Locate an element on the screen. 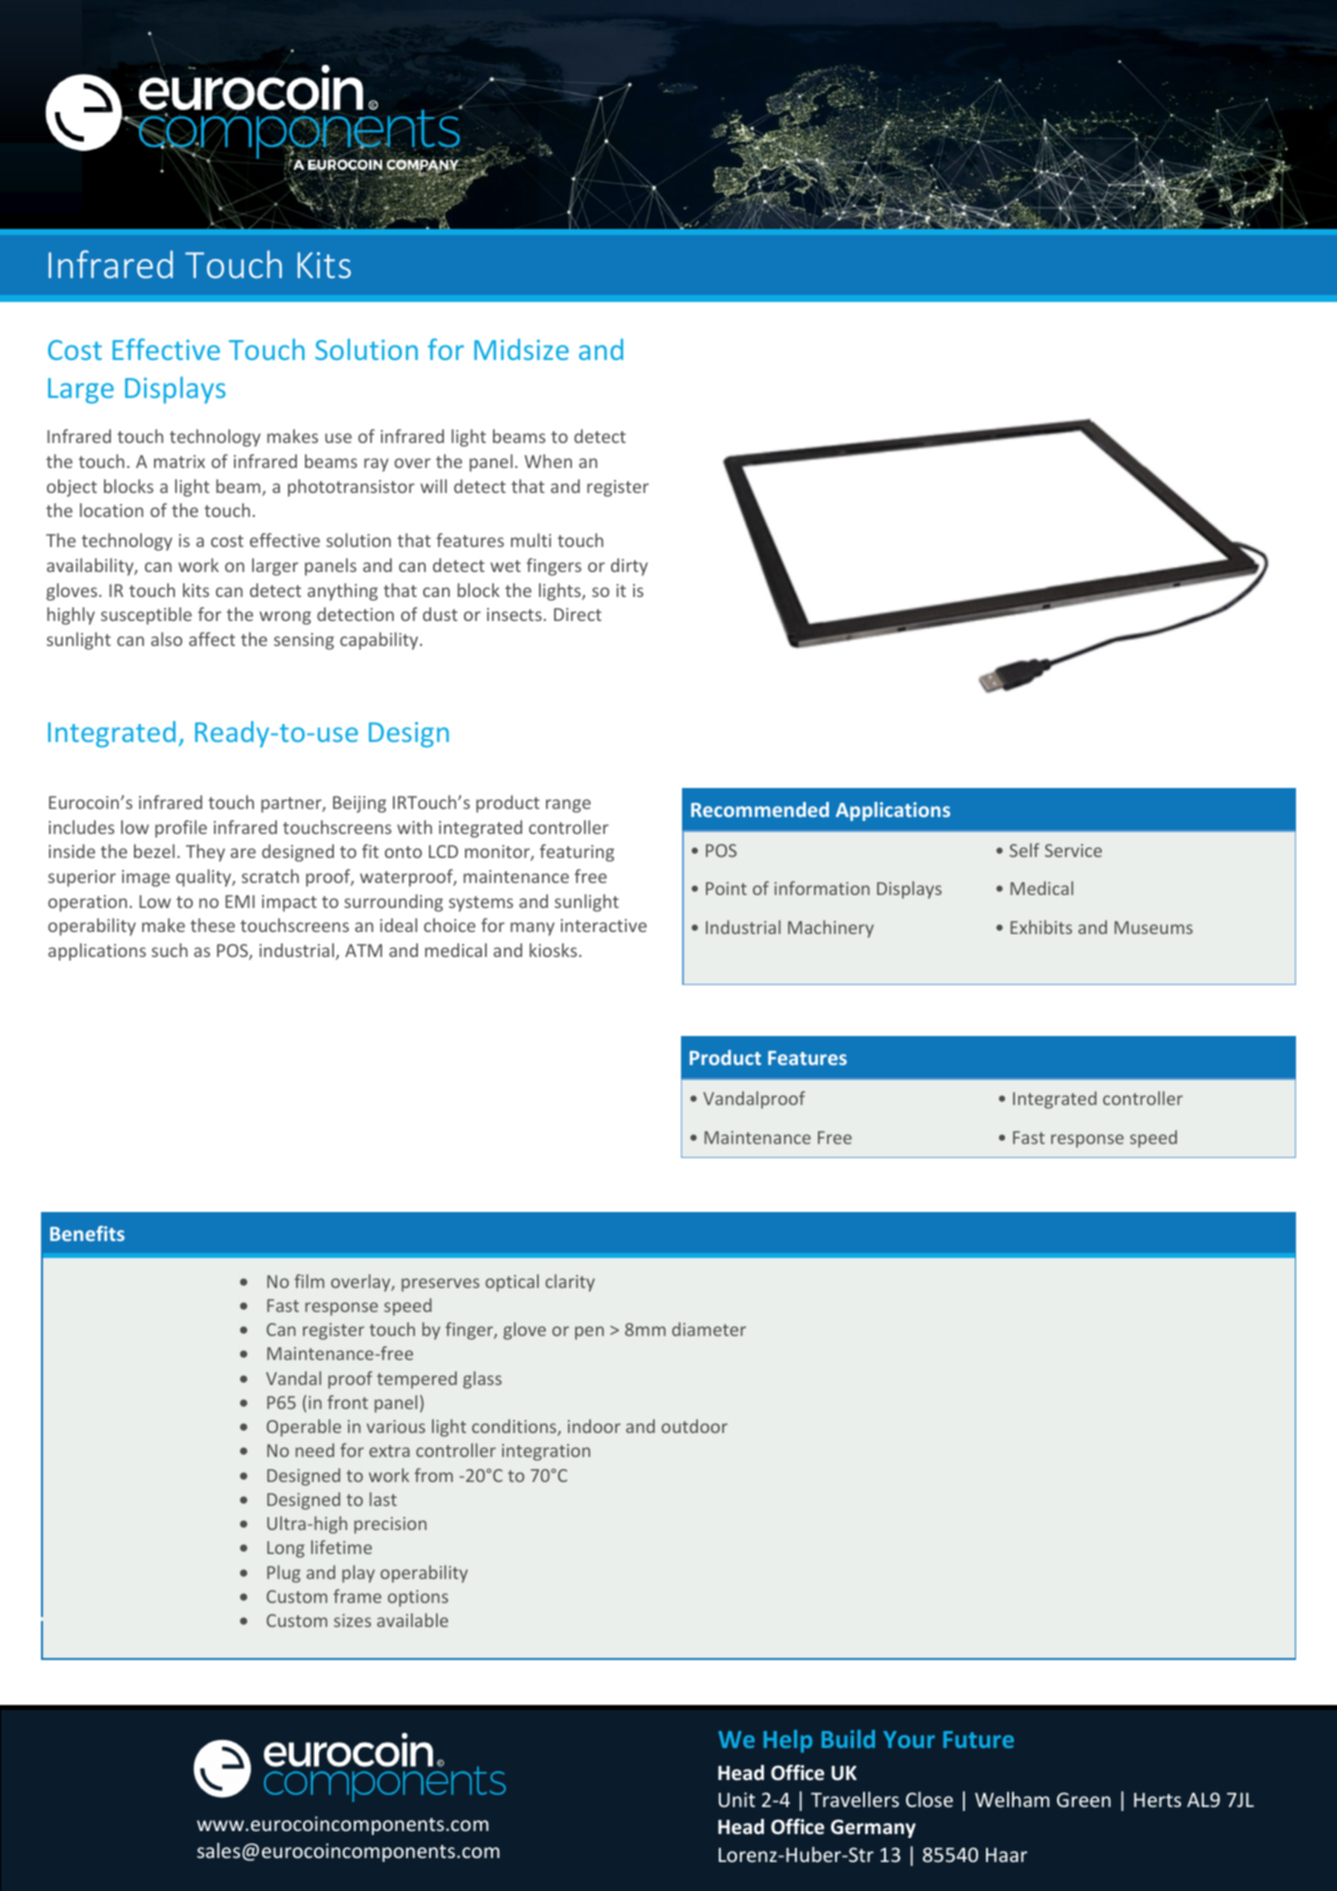 The height and width of the screenshot is (1891, 1337). Benefits is located at coordinates (87, 1233).
